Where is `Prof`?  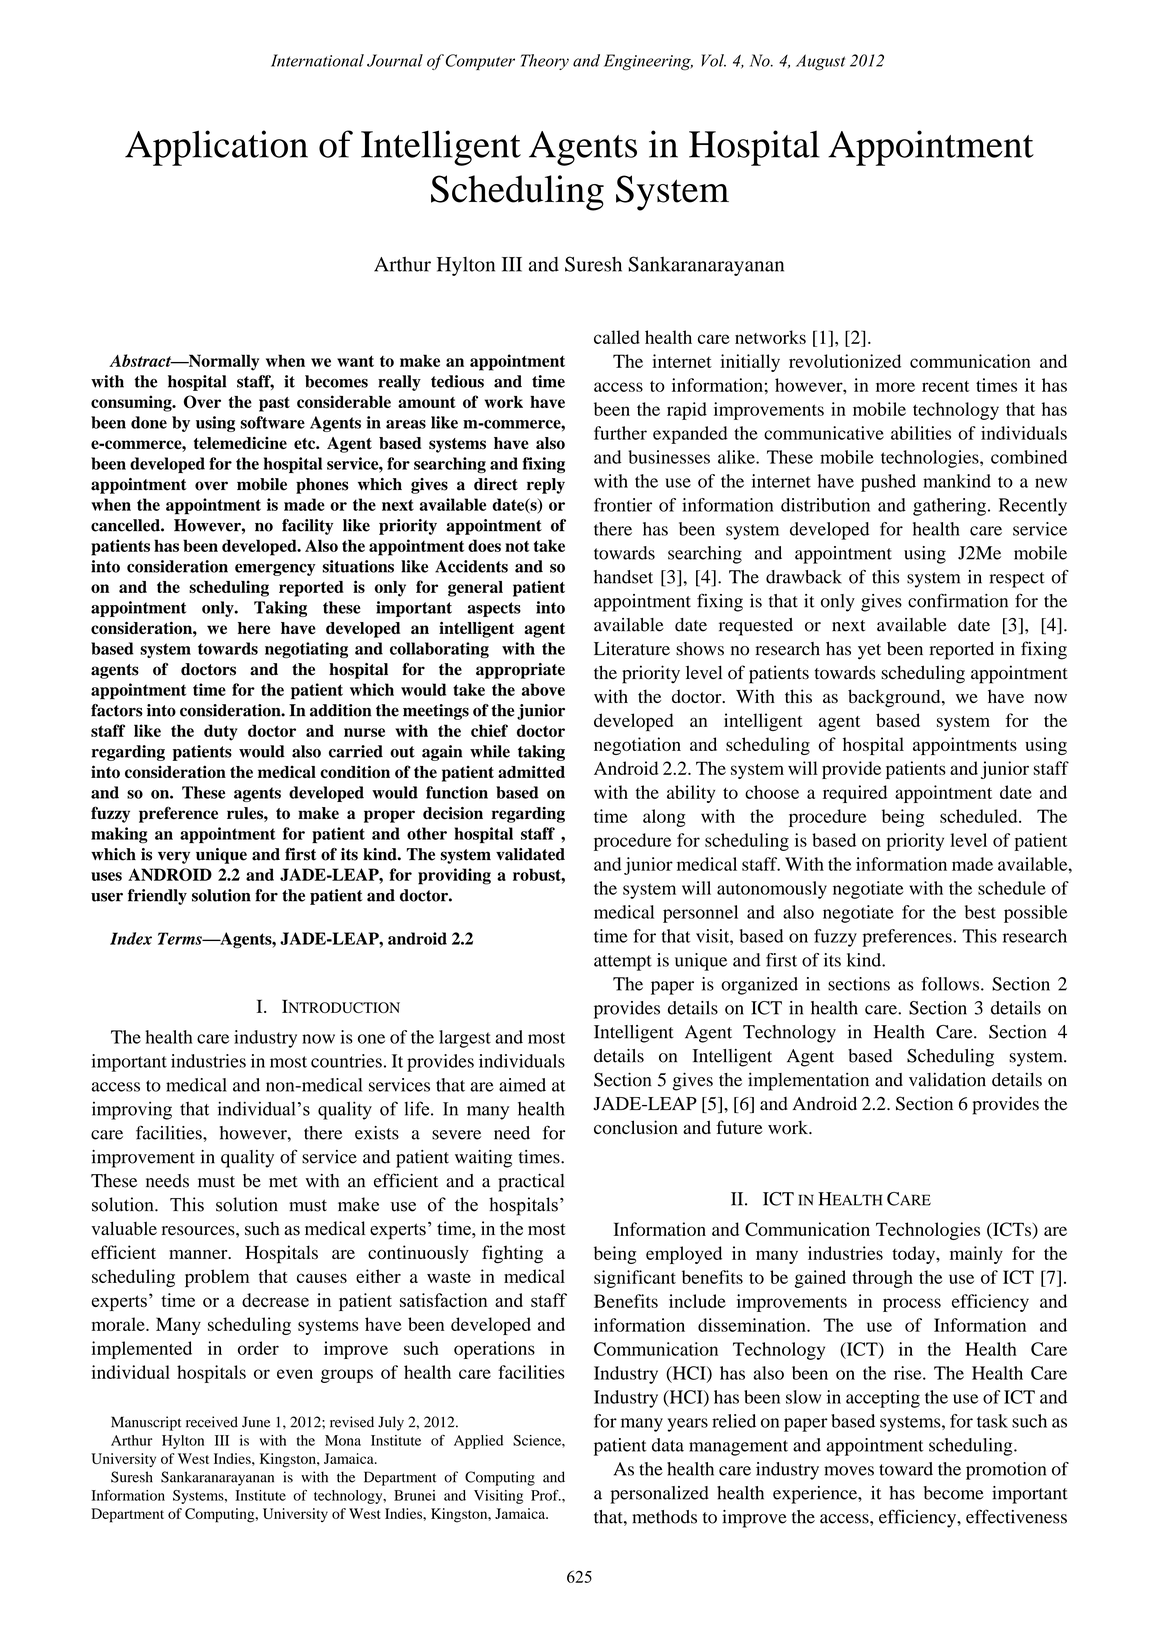
Prof is located at coordinates (546, 1495).
